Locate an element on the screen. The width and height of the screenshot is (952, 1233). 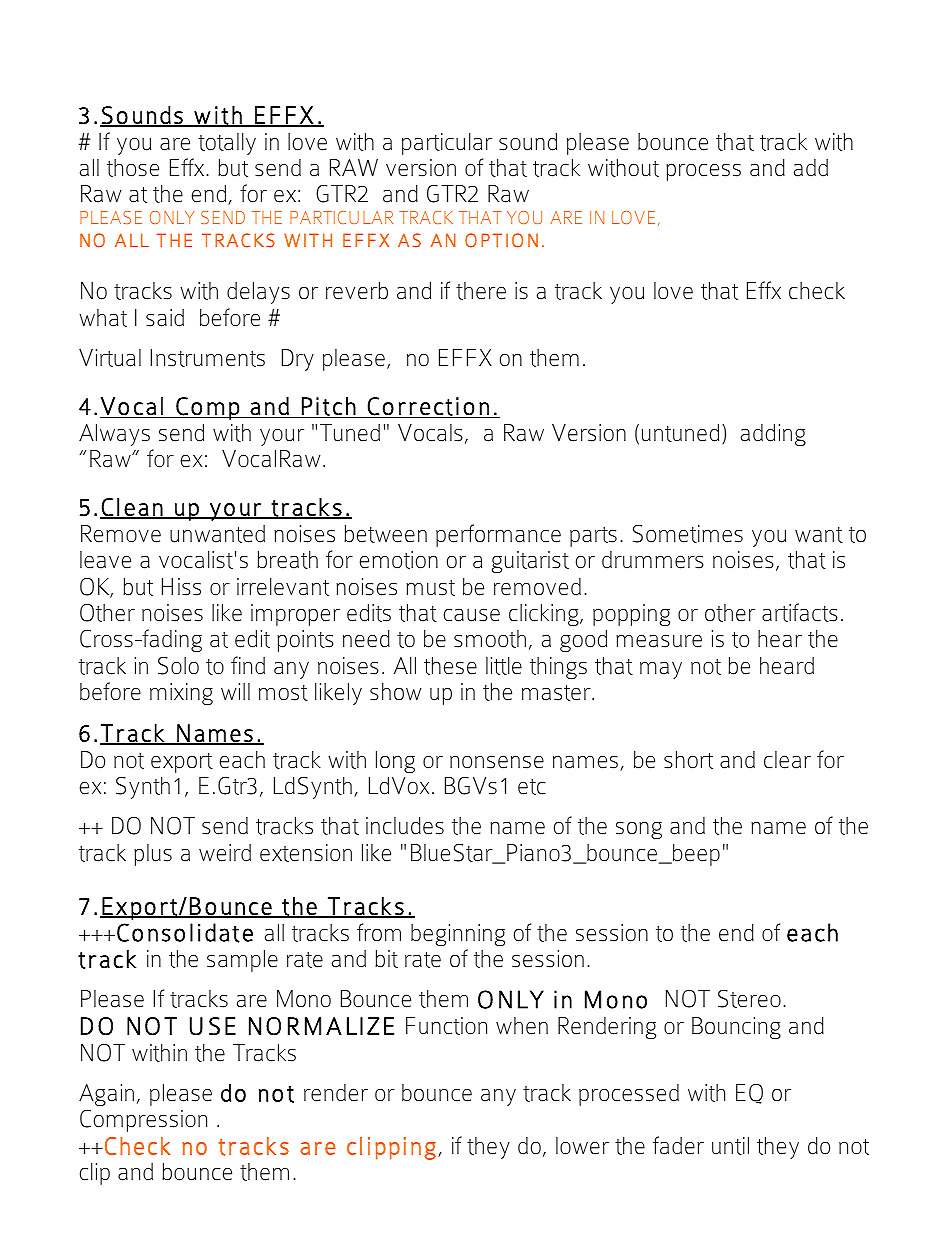
there is located at coordinates (481, 291).
